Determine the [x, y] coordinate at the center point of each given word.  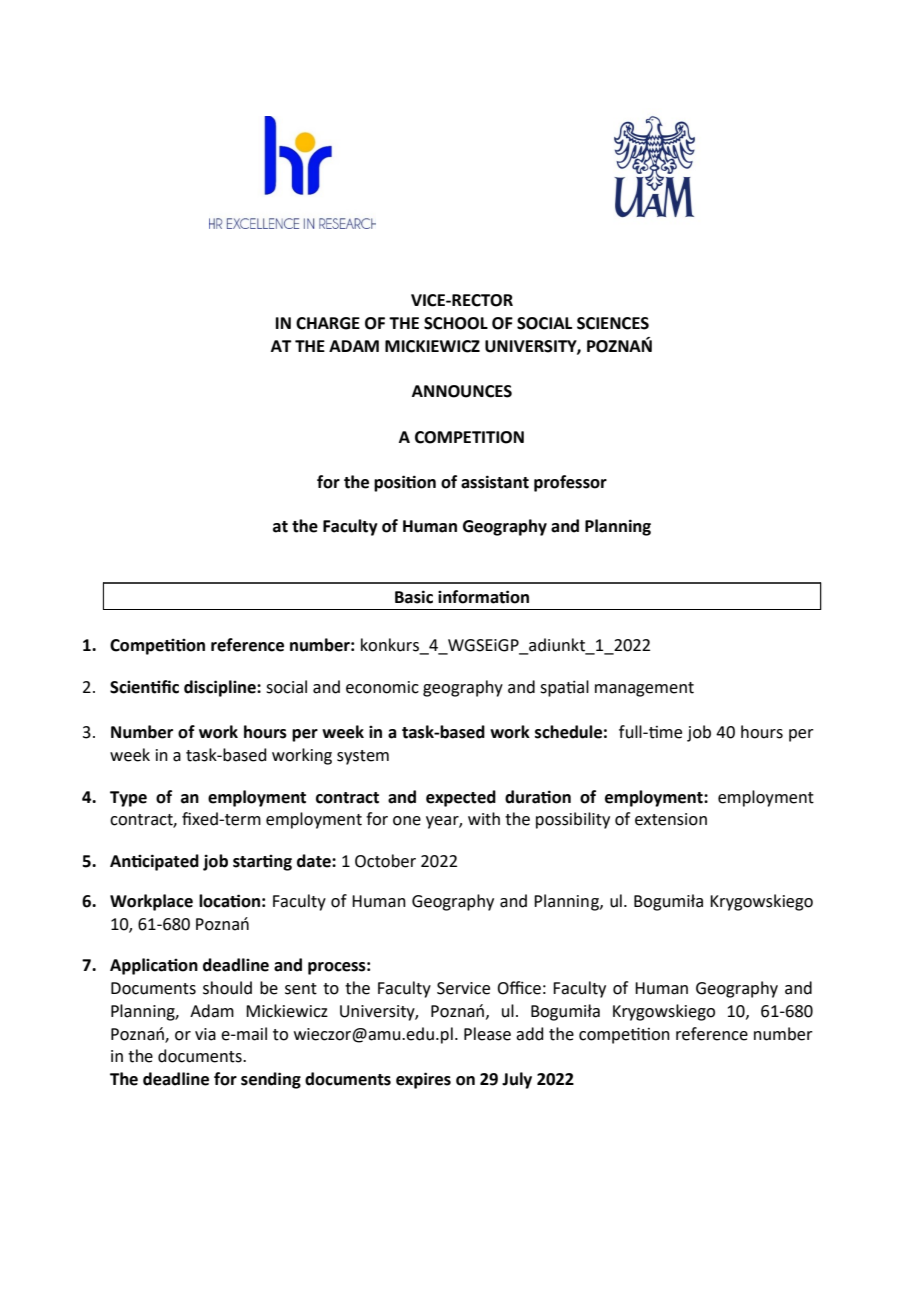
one [407, 821]
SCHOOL [456, 323]
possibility [573, 820]
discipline [221, 688]
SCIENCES [613, 323]
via [205, 1034]
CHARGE [328, 323]
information [483, 597]
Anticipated [154, 862]
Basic [414, 597]
